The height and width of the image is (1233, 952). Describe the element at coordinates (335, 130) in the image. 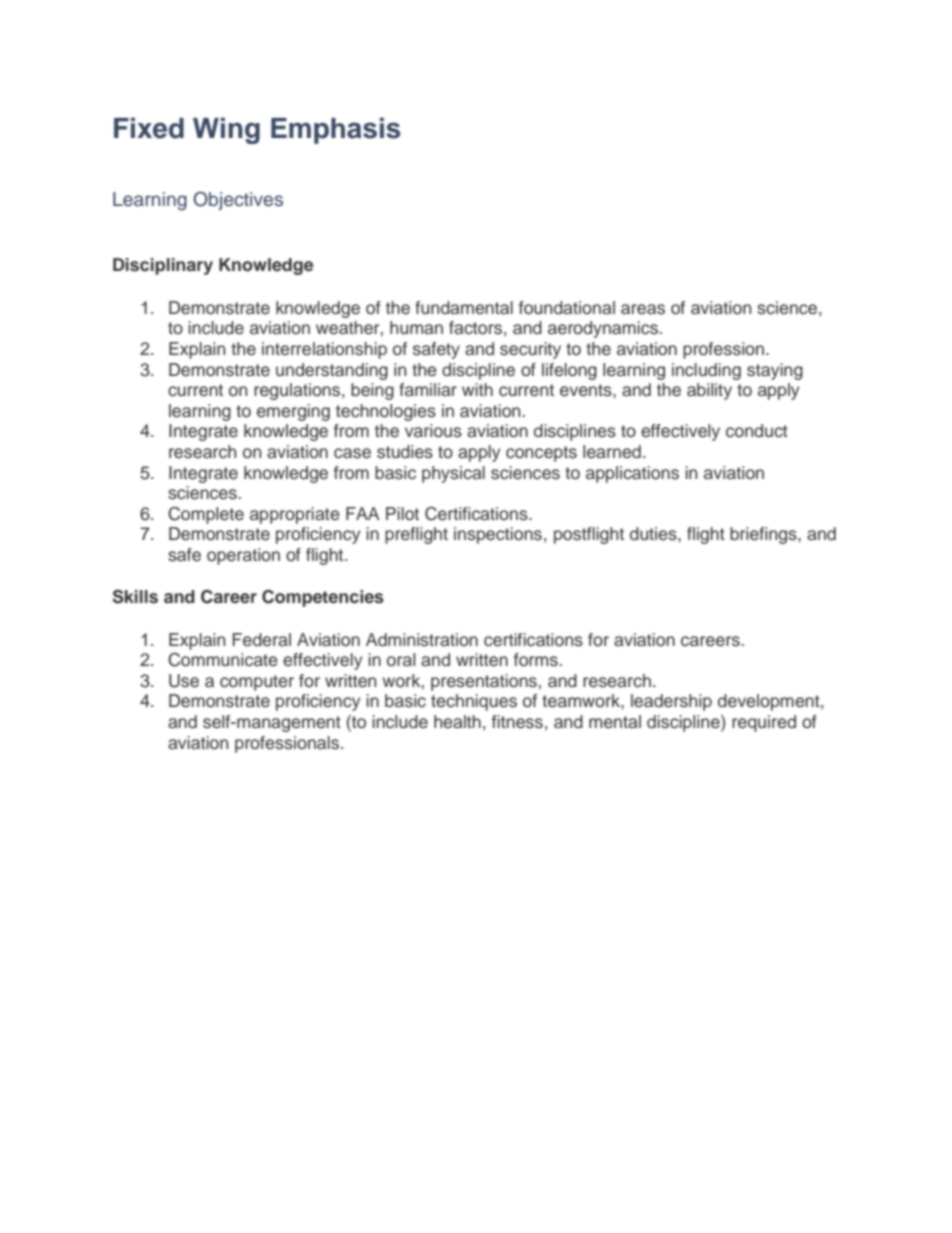

I see `Emphasis` at that location.
